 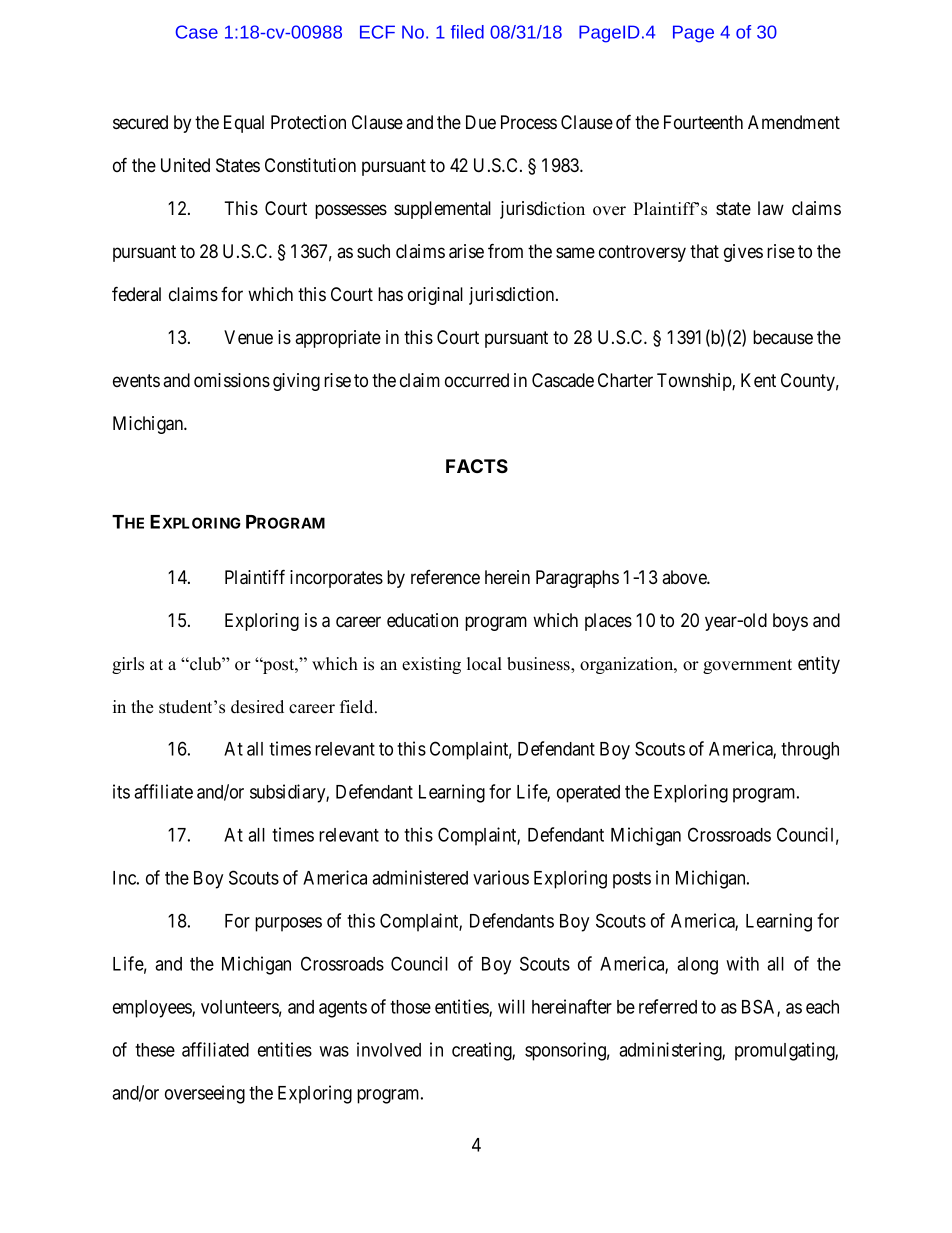 What do you see at coordinates (232, 380) in the document?
I see `omissions` at bounding box center [232, 380].
